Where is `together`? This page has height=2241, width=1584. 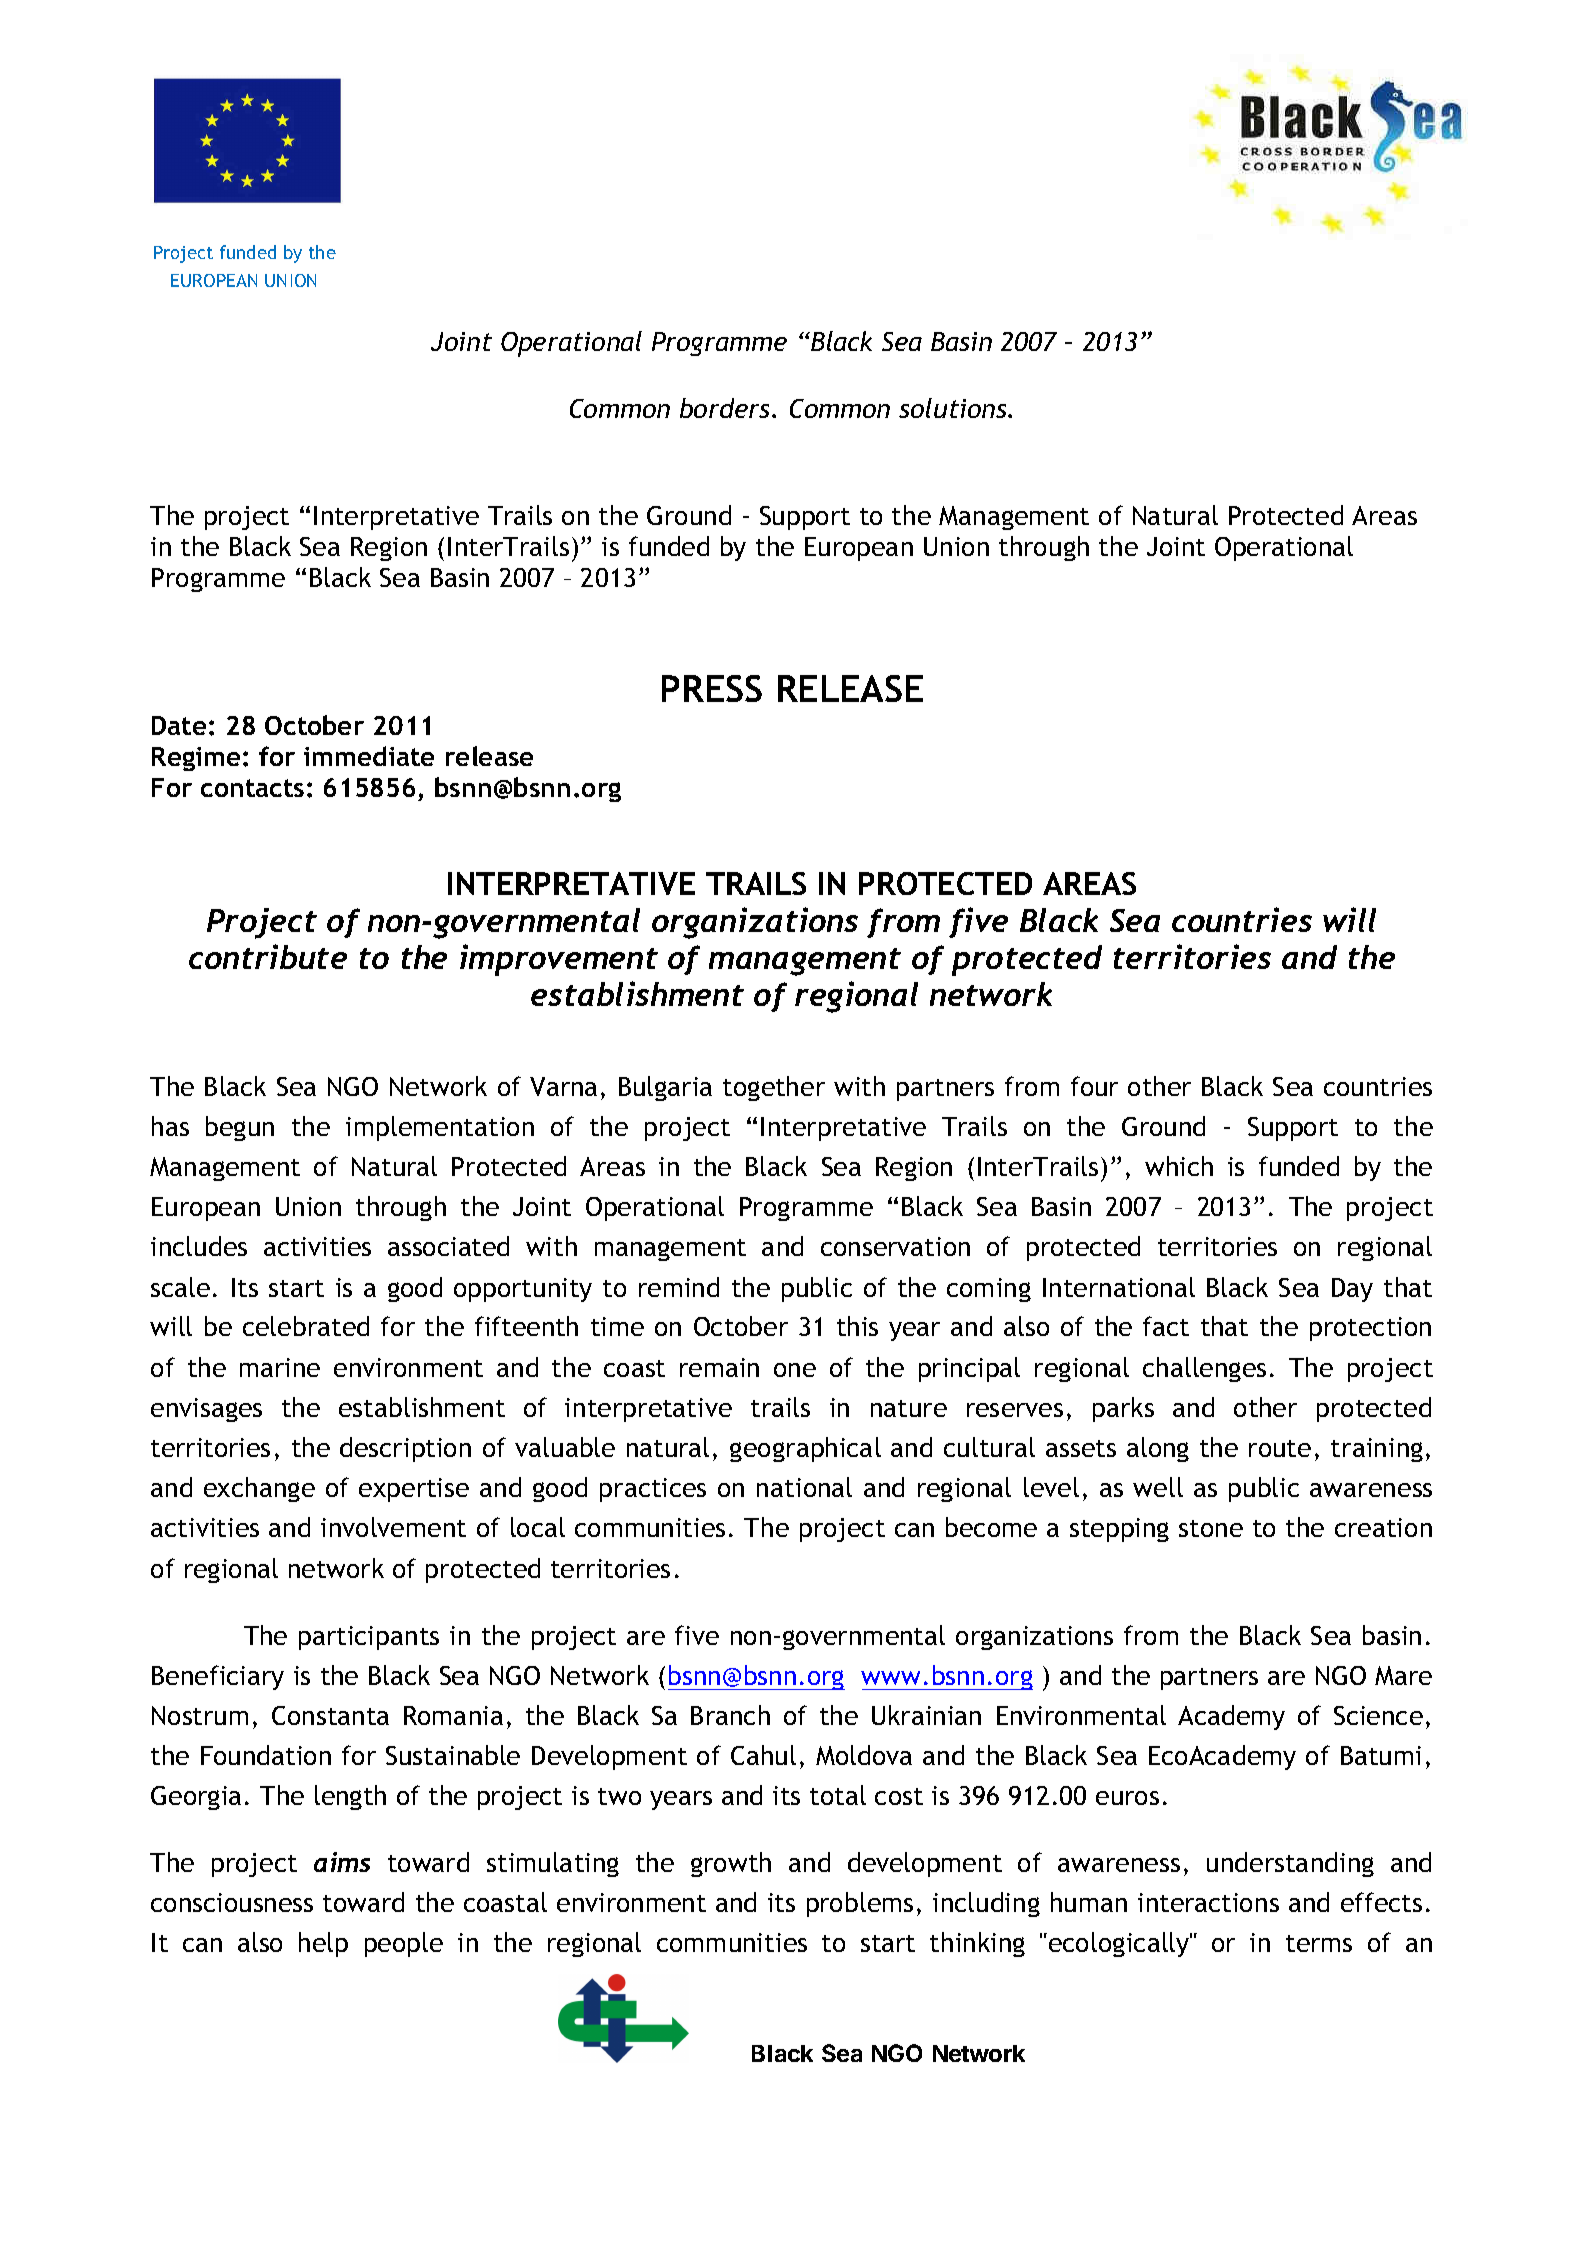 together is located at coordinates (774, 1088).
